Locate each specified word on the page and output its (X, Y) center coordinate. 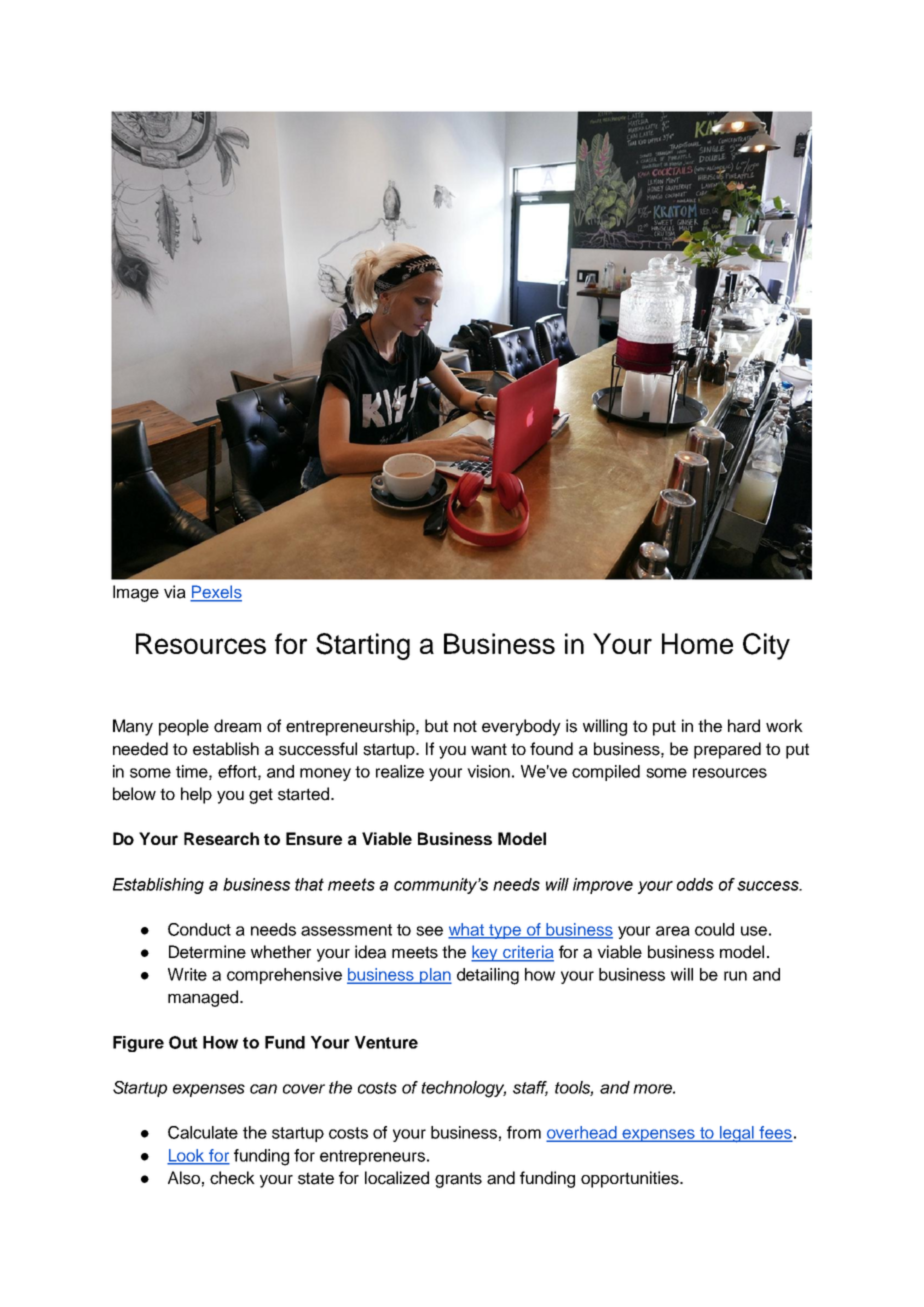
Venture (386, 1042)
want (489, 749)
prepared (727, 750)
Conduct (199, 929)
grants (458, 1180)
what (467, 930)
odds (695, 884)
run (735, 976)
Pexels (216, 593)
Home (697, 643)
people (184, 727)
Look (187, 1156)
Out (183, 1042)
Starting (363, 646)
